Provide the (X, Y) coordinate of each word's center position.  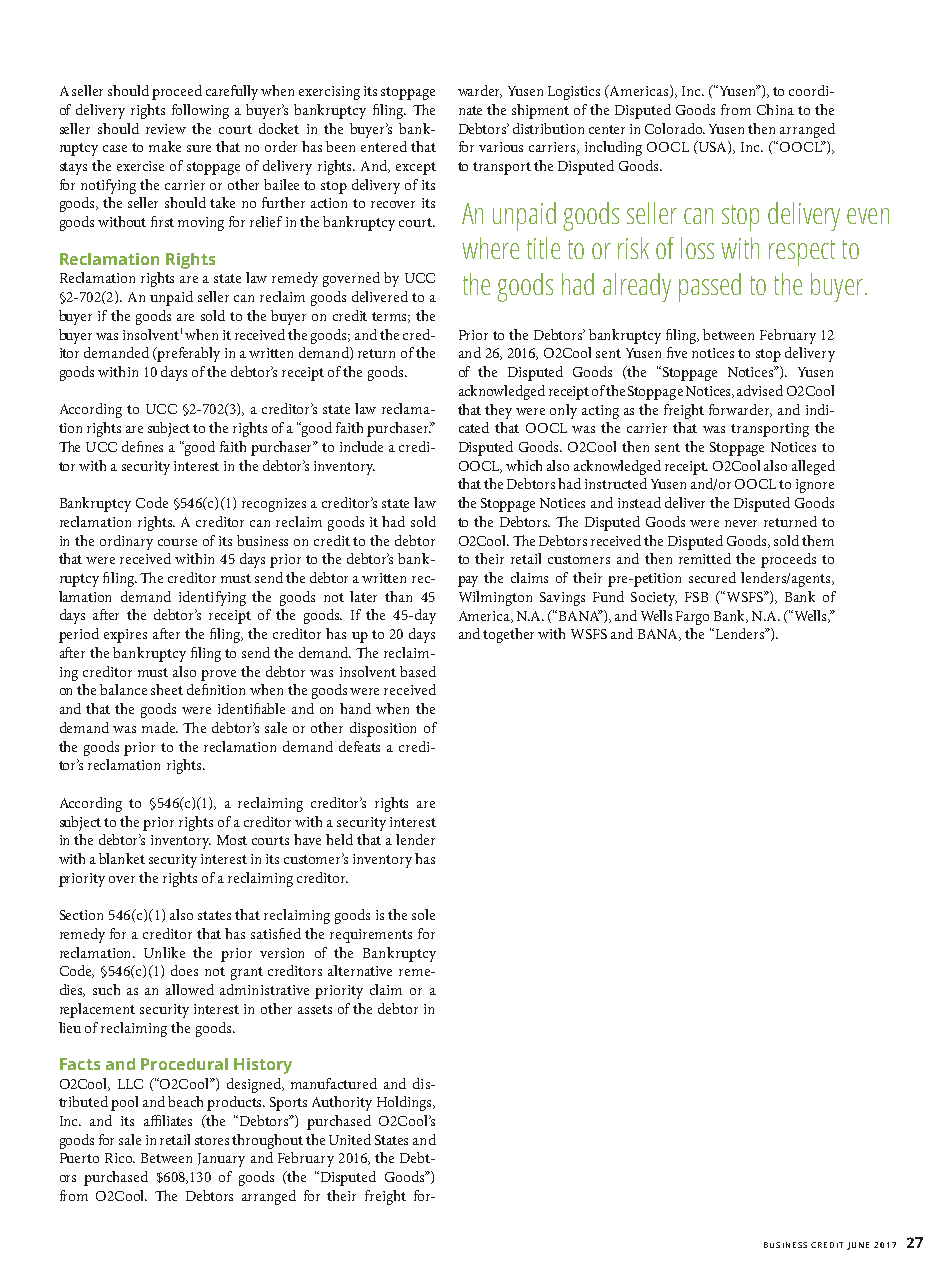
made (160, 727)
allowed (190, 989)
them (818, 540)
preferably (188, 354)
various (501, 147)
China (775, 109)
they (498, 411)
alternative (360, 970)
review (166, 129)
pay (468, 581)
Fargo (692, 618)
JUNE (858, 1246)
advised (760, 390)
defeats (359, 746)
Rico (120, 1158)
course (177, 542)
